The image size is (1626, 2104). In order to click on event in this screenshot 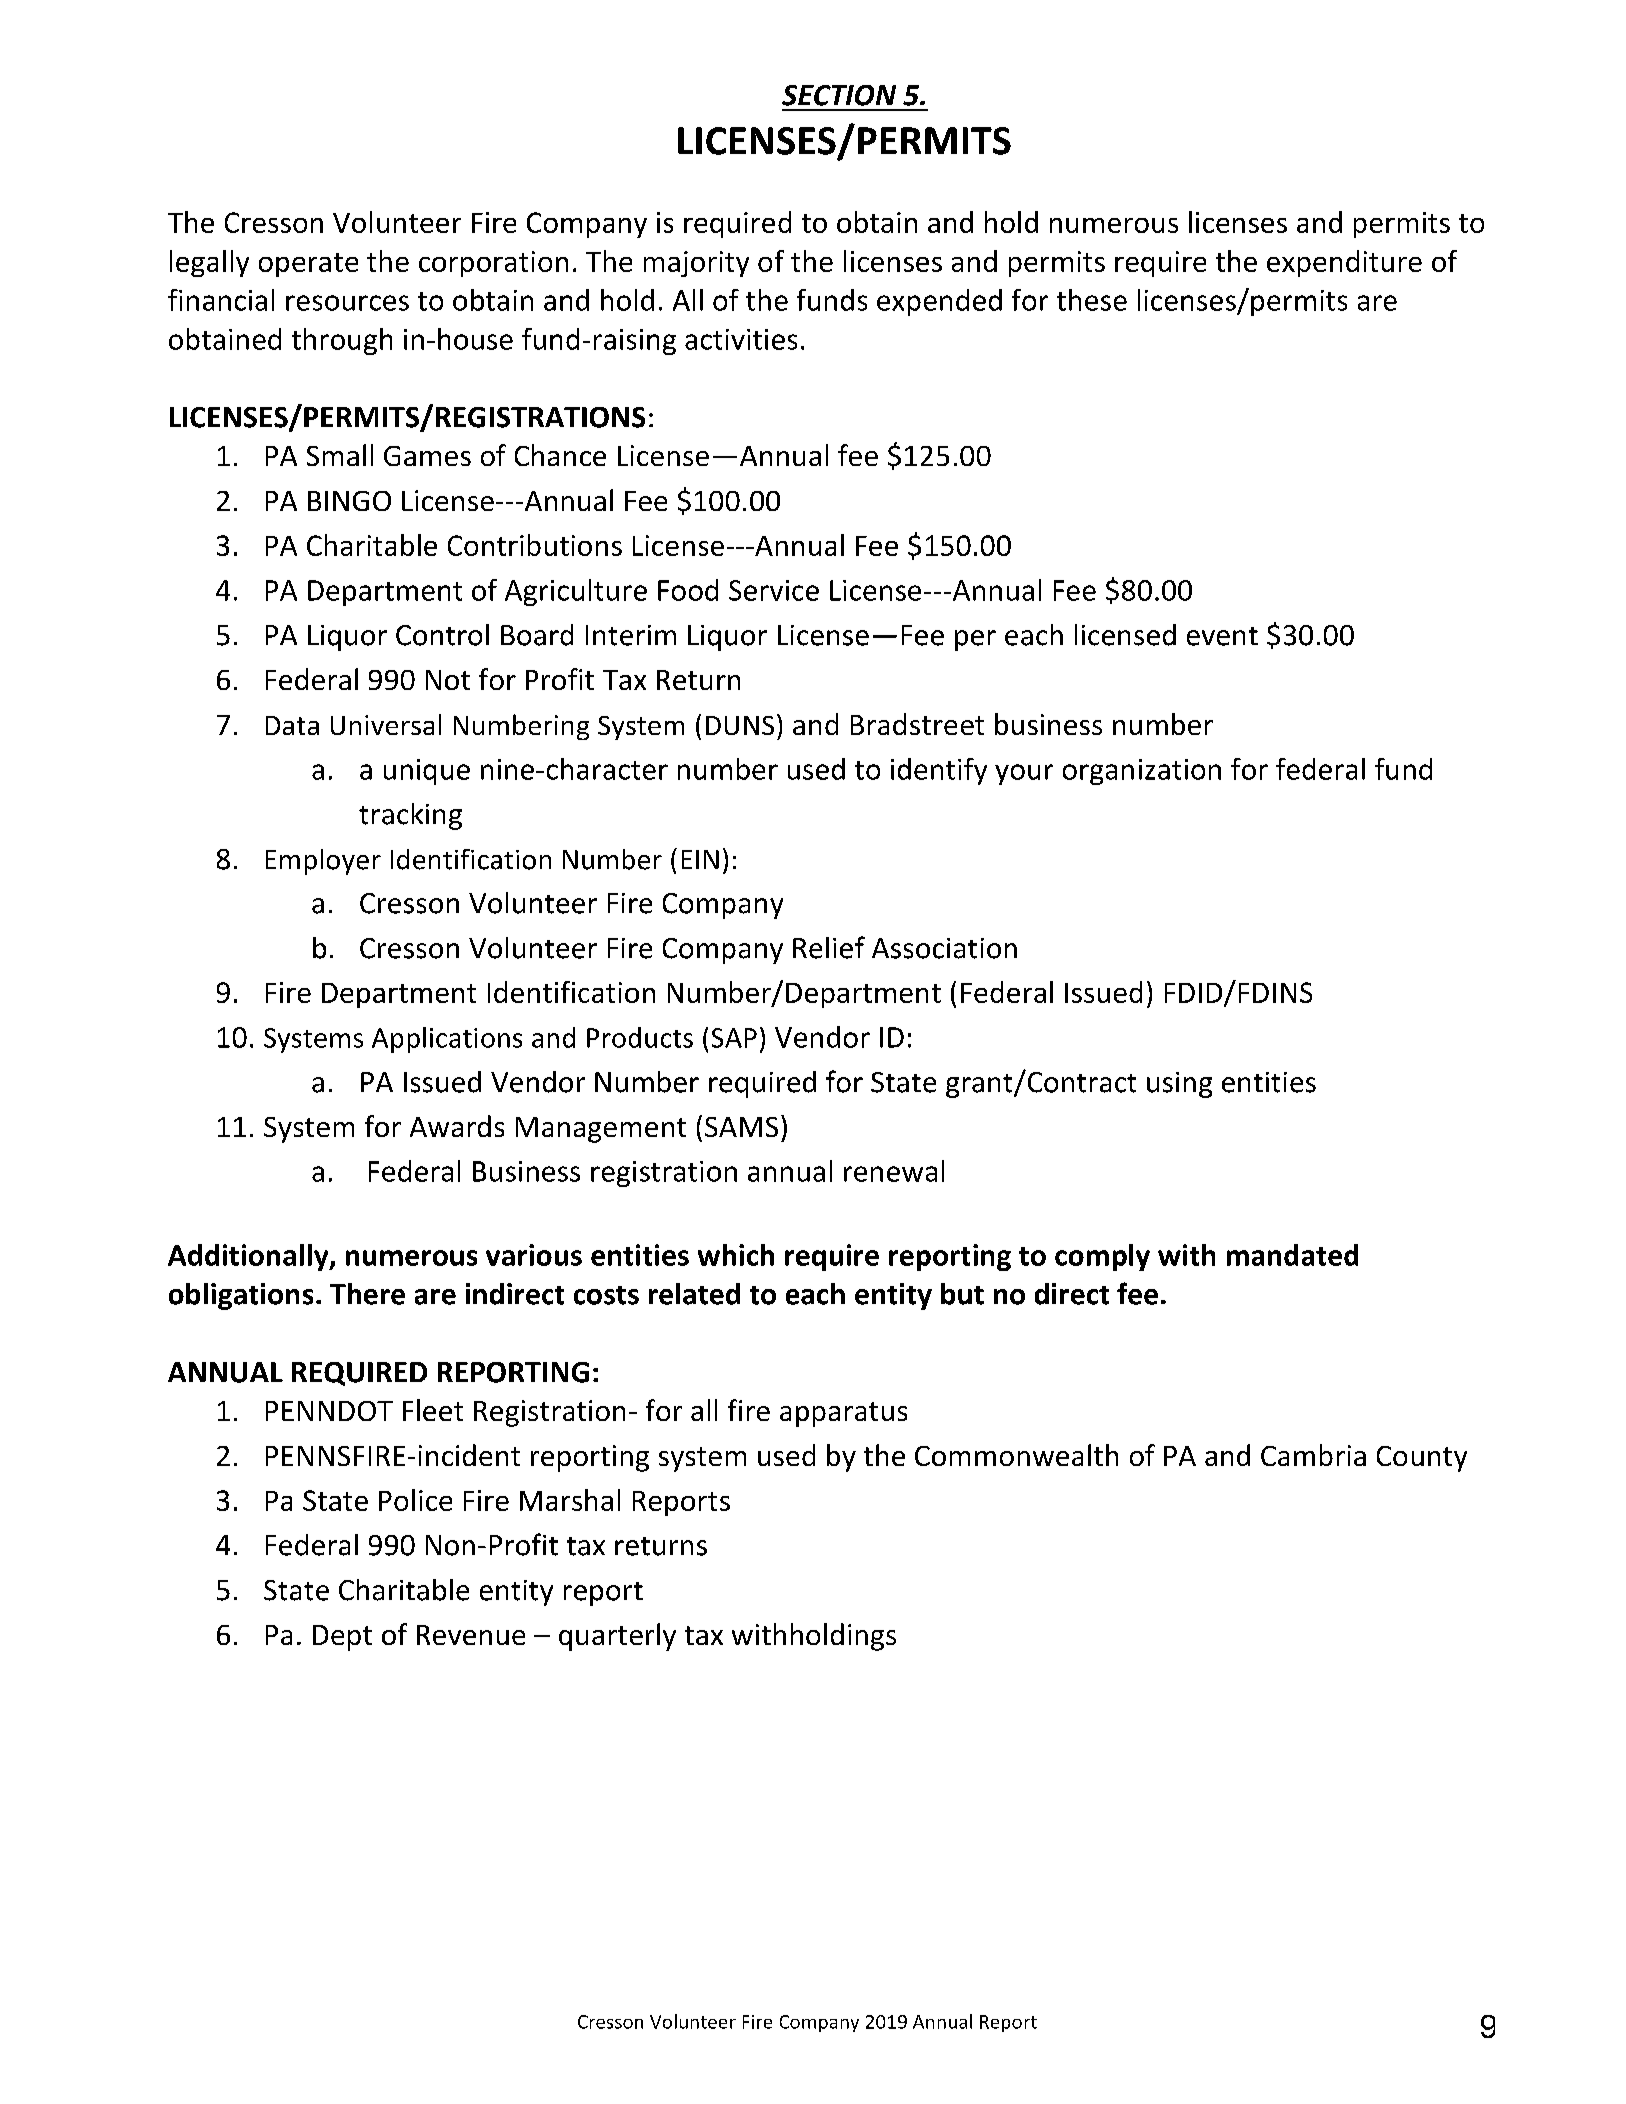, I will do `click(1222, 636)`.
